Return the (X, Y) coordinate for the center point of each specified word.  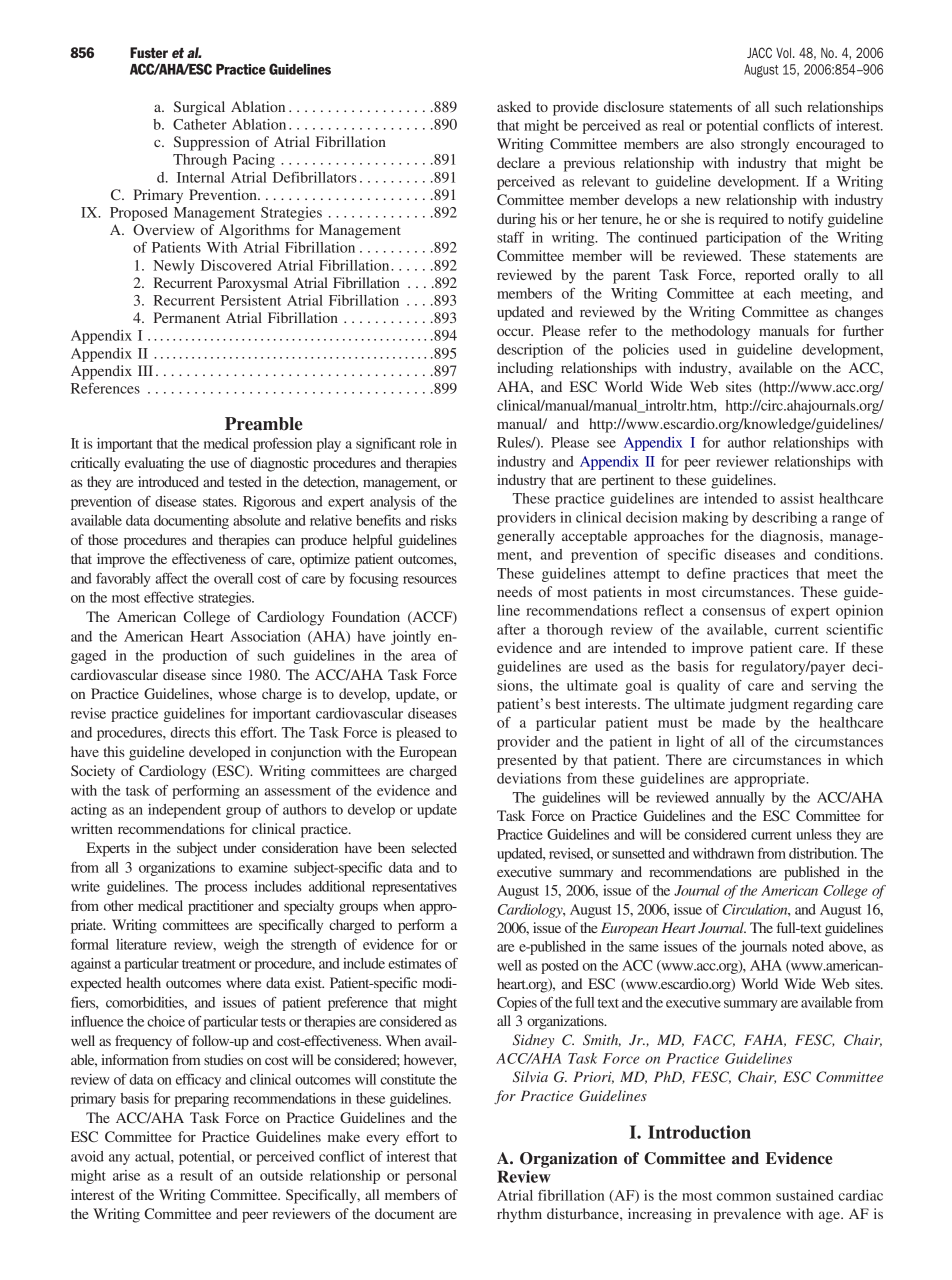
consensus (734, 612)
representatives (414, 888)
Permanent (187, 317)
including (525, 369)
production (195, 657)
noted (808, 946)
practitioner (221, 907)
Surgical (199, 108)
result (196, 1175)
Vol (785, 53)
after (511, 629)
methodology (710, 332)
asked (514, 106)
